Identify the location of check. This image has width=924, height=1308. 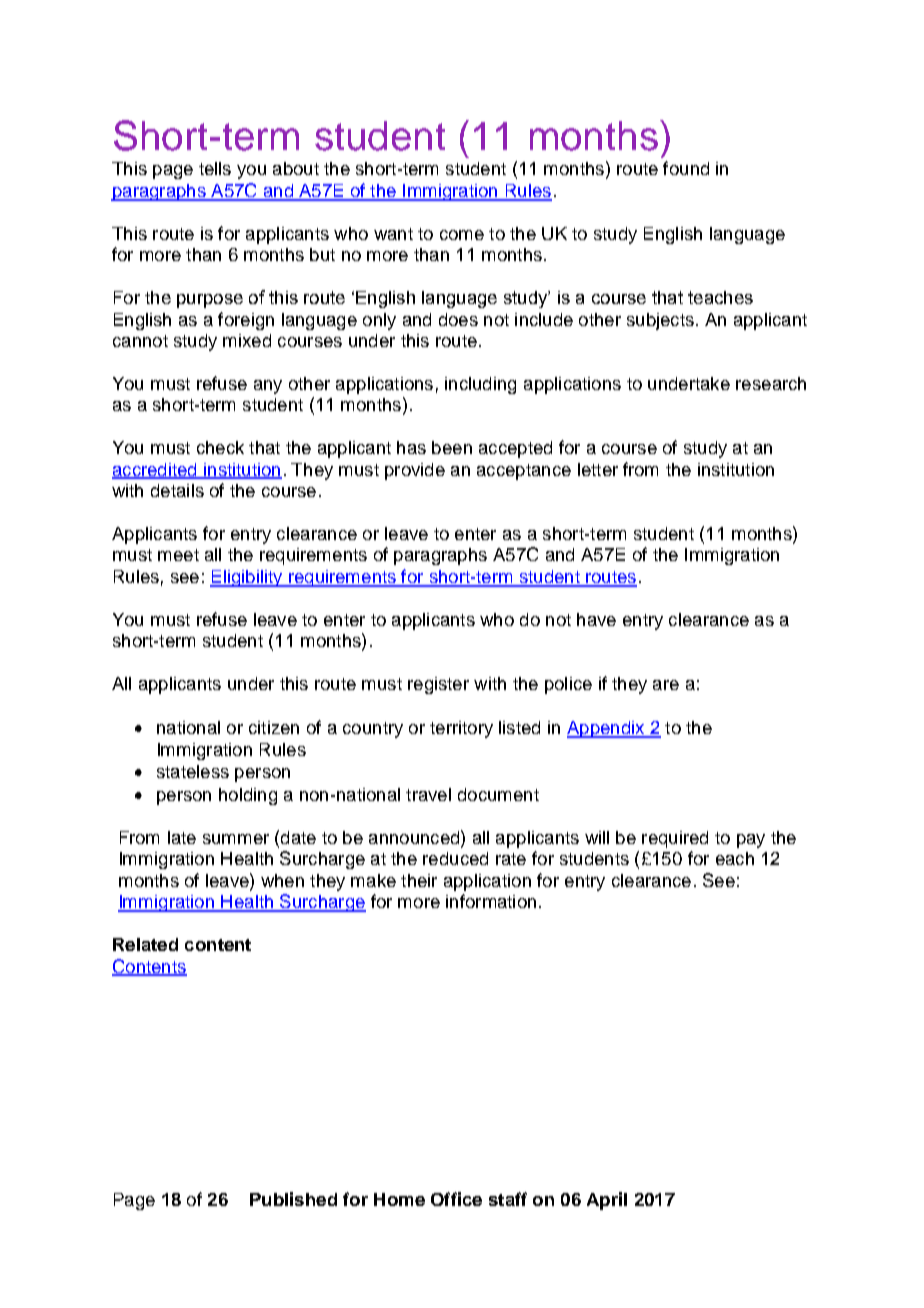
(220, 447).
